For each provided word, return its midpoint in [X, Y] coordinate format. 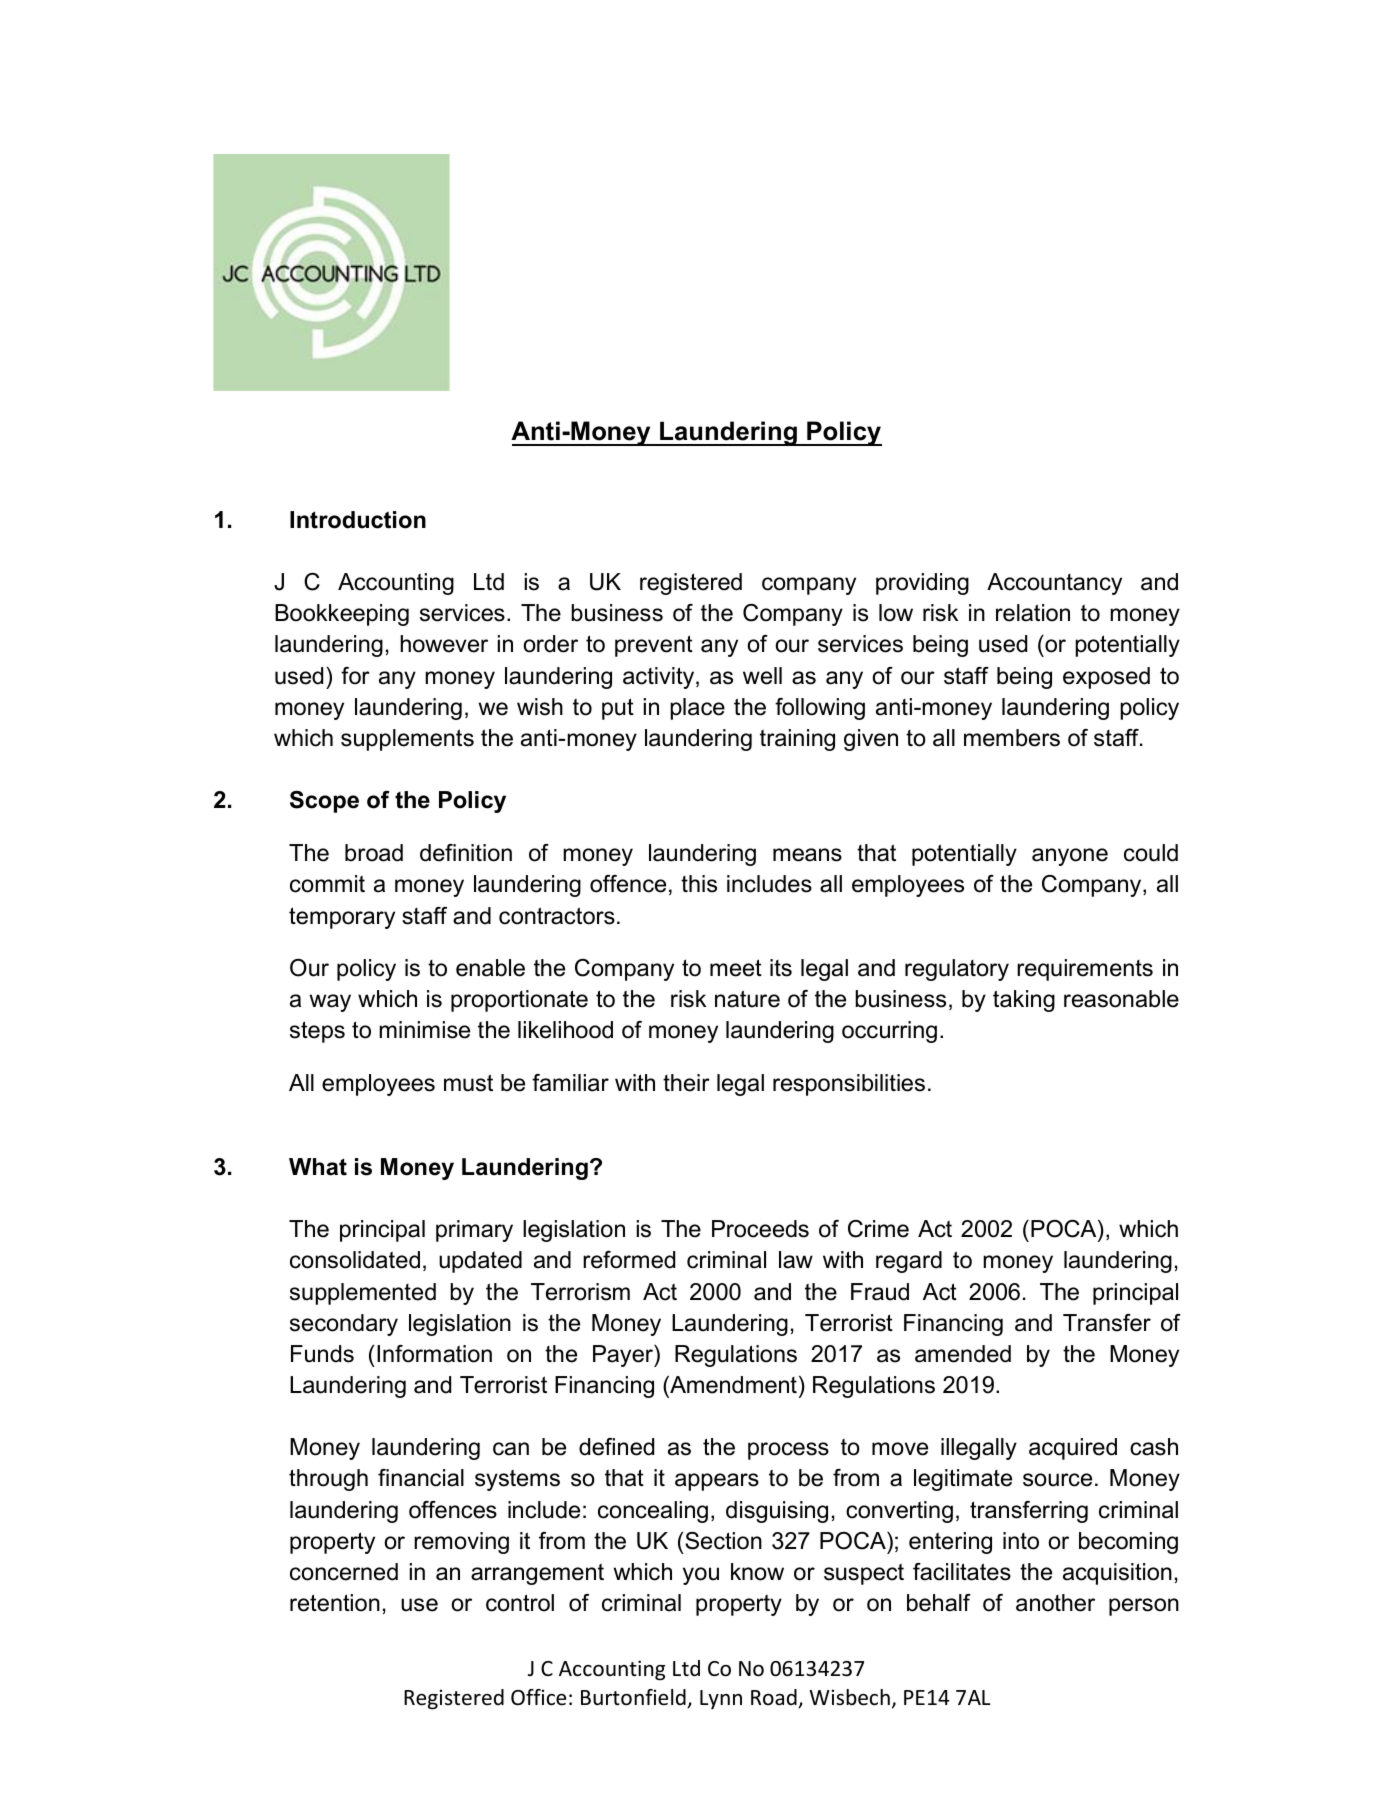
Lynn [721, 1699]
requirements [1085, 970]
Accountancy [1054, 584]
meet [736, 968]
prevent [654, 646]
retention [335, 1603]
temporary [342, 918]
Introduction [358, 520]
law [796, 1260]
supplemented [363, 1294]
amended [963, 1354]
